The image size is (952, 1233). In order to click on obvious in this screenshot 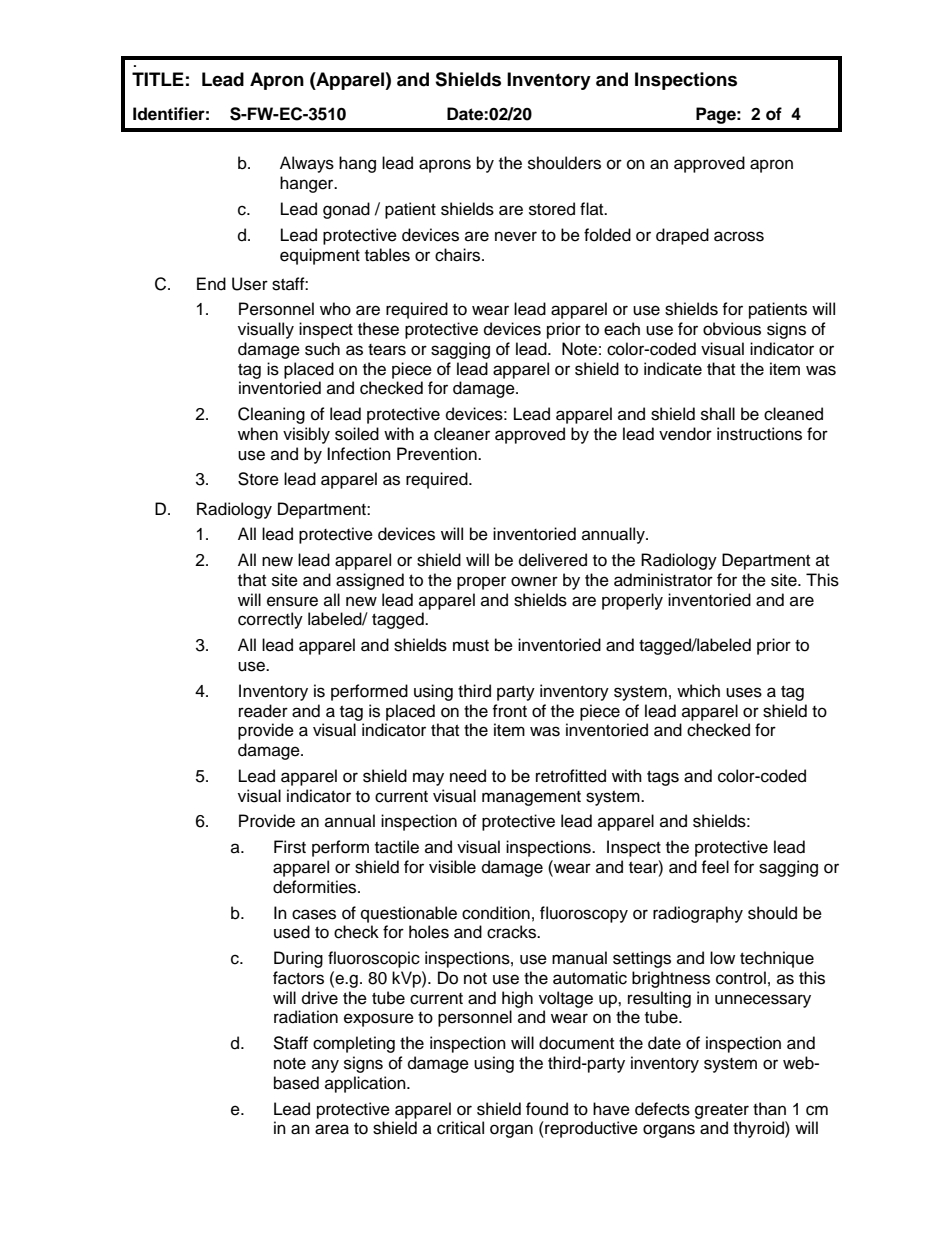, I will do `click(732, 329)`.
